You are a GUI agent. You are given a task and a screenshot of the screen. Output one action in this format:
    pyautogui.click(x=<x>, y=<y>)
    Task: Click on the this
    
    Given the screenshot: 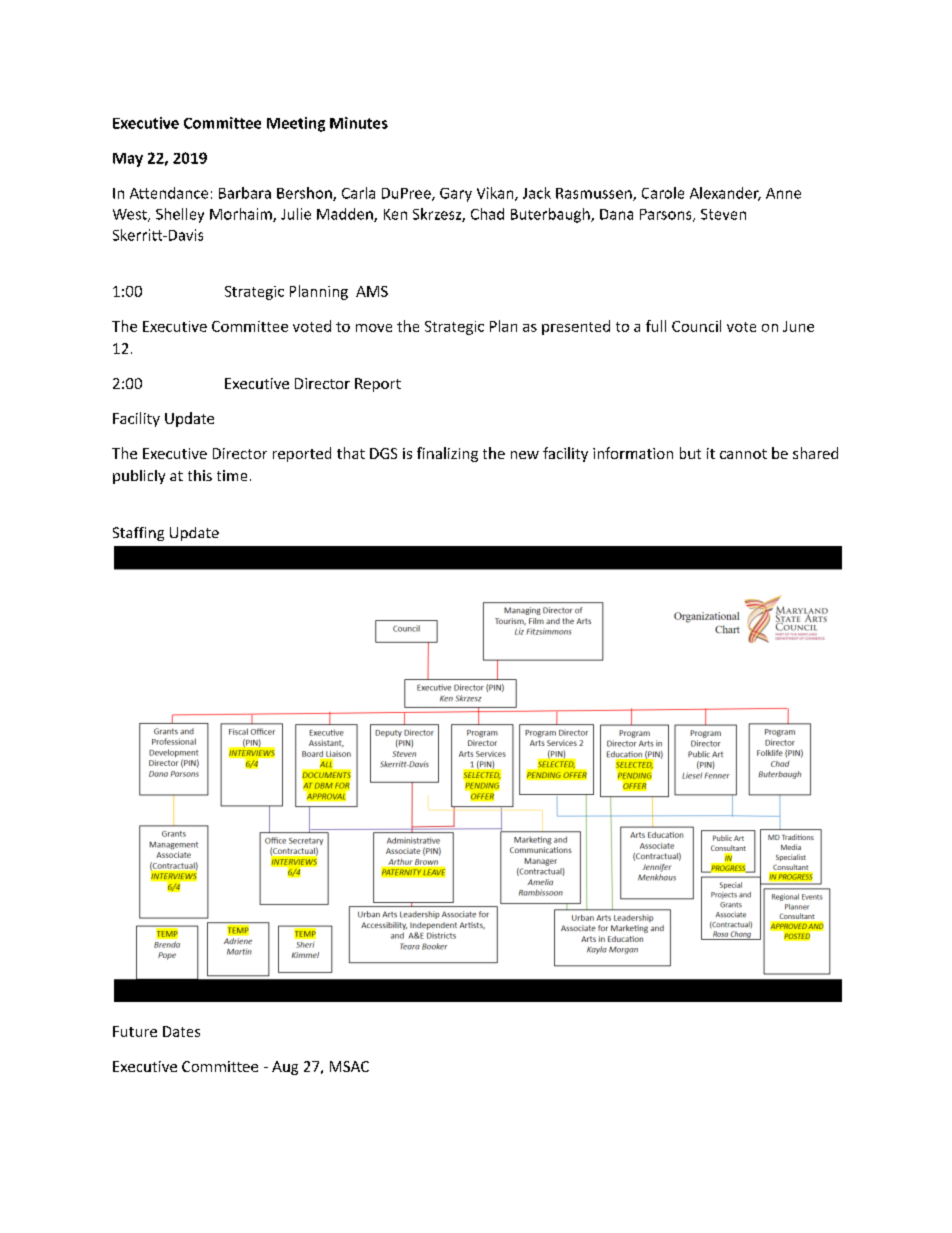 What is the action you would take?
    pyautogui.click(x=200, y=475)
